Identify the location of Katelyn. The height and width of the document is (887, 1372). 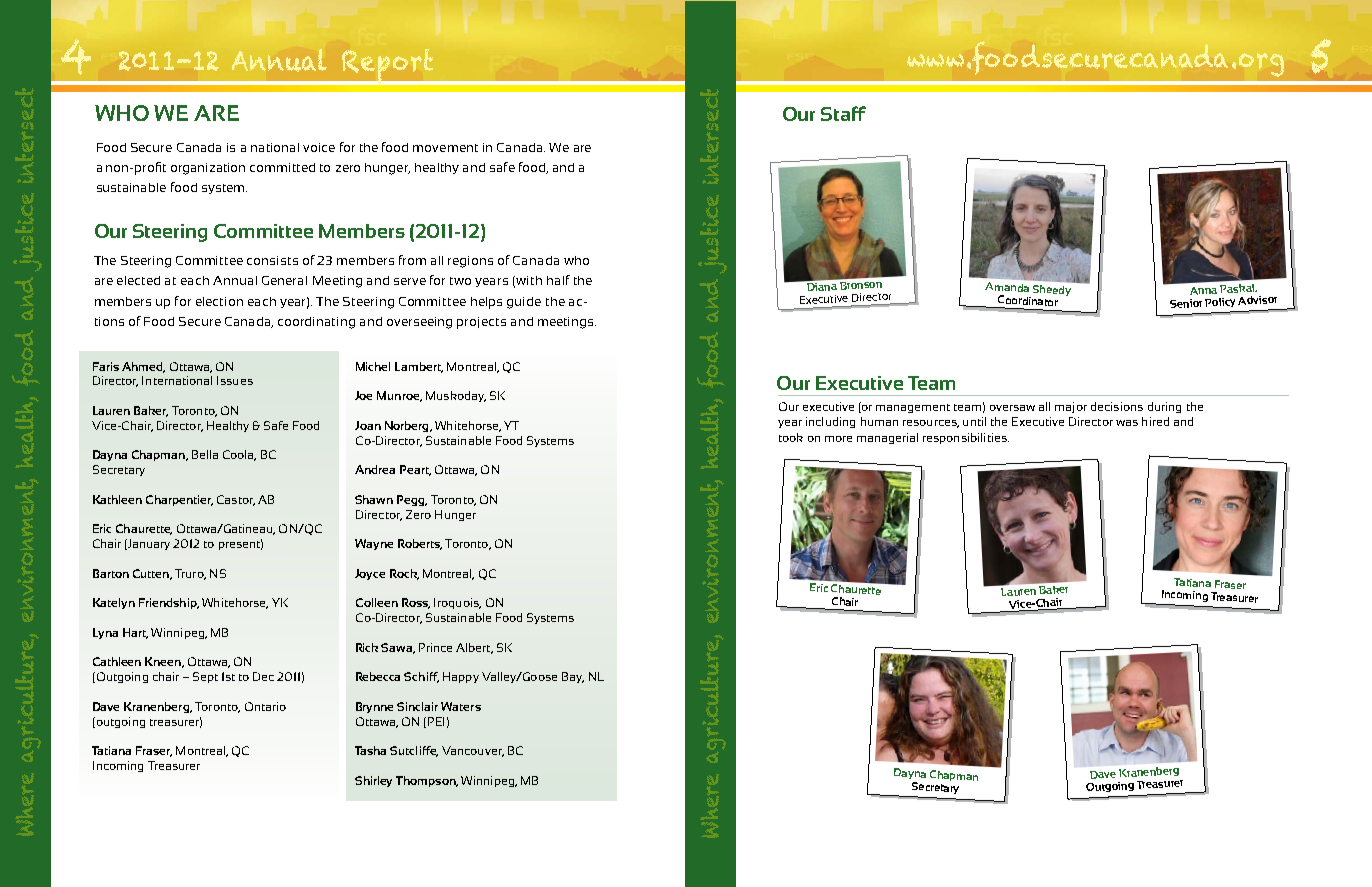
(114, 603).
